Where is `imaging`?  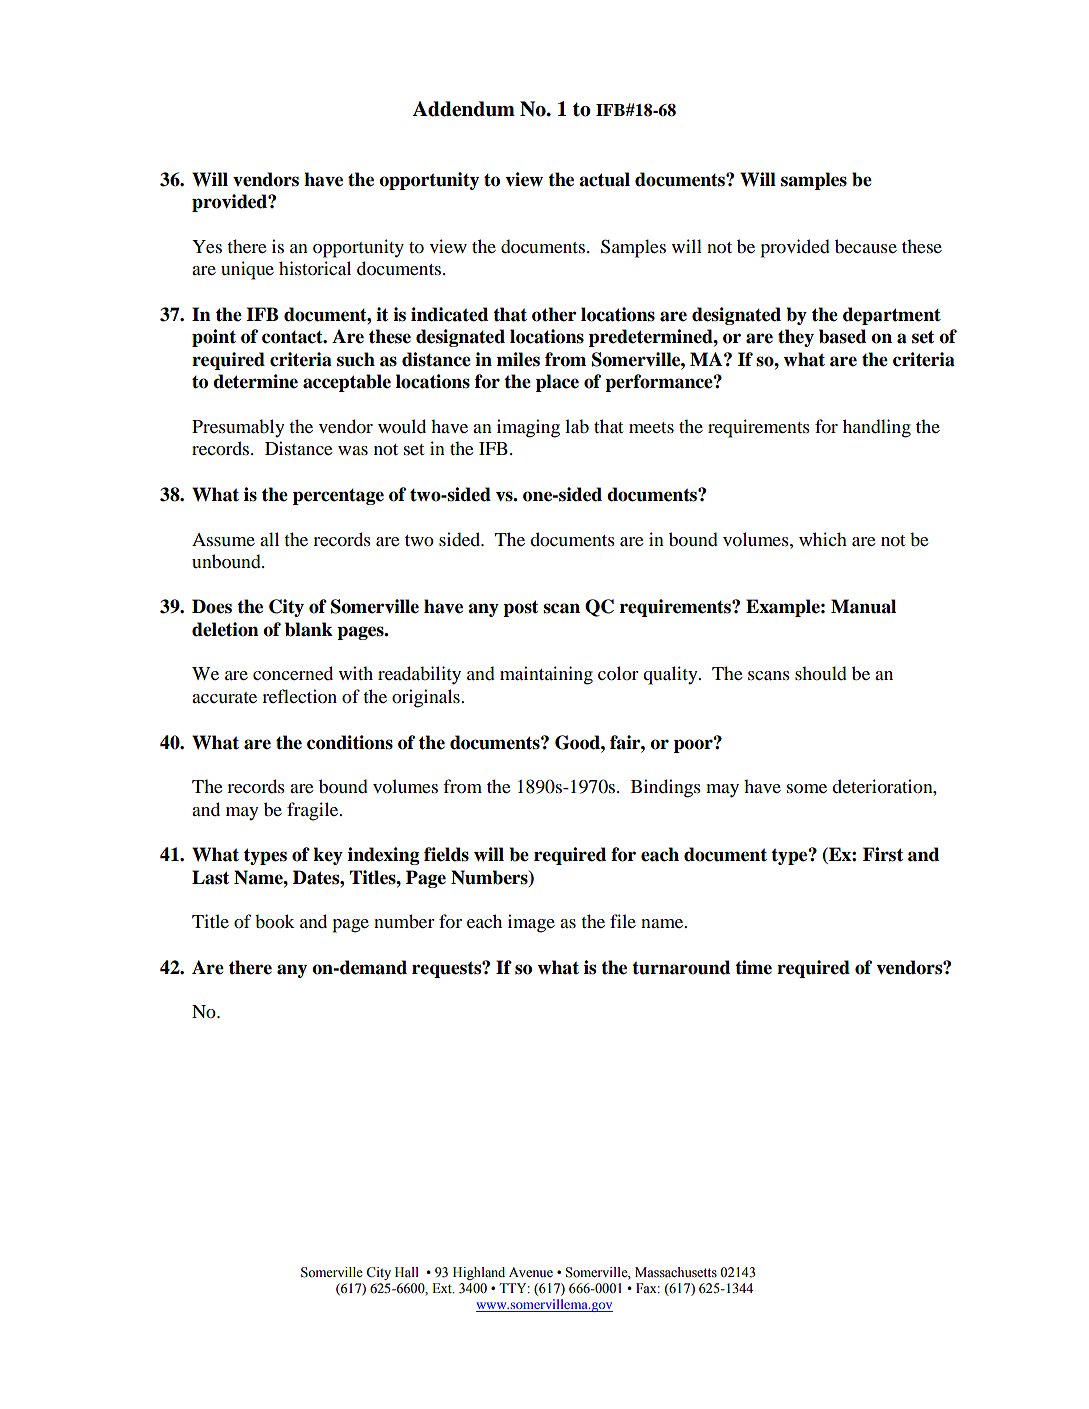 imaging is located at coordinates (528, 428).
